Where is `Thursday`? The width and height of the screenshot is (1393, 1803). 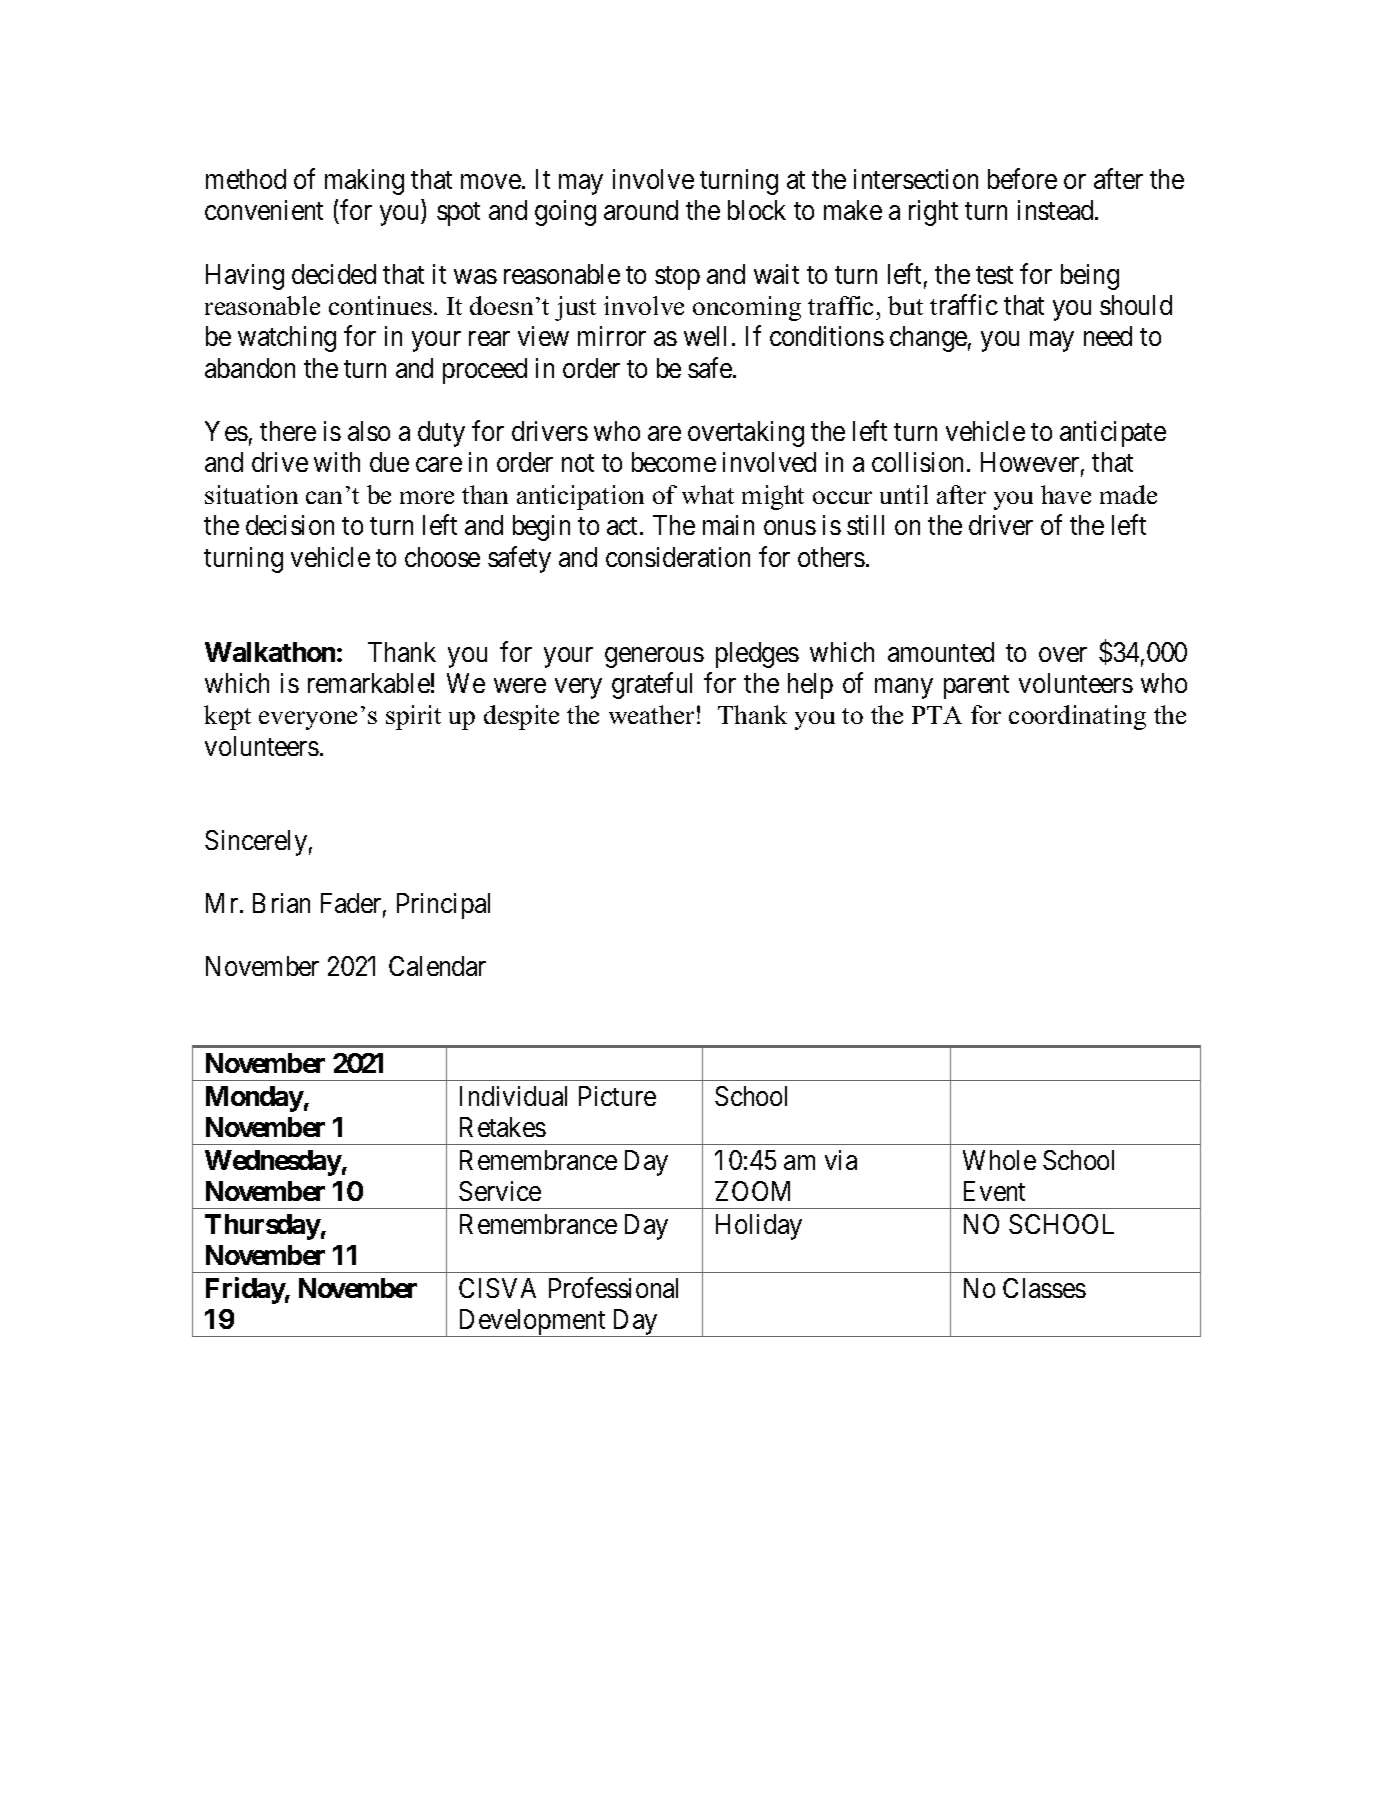 Thursday is located at coordinates (263, 1227).
